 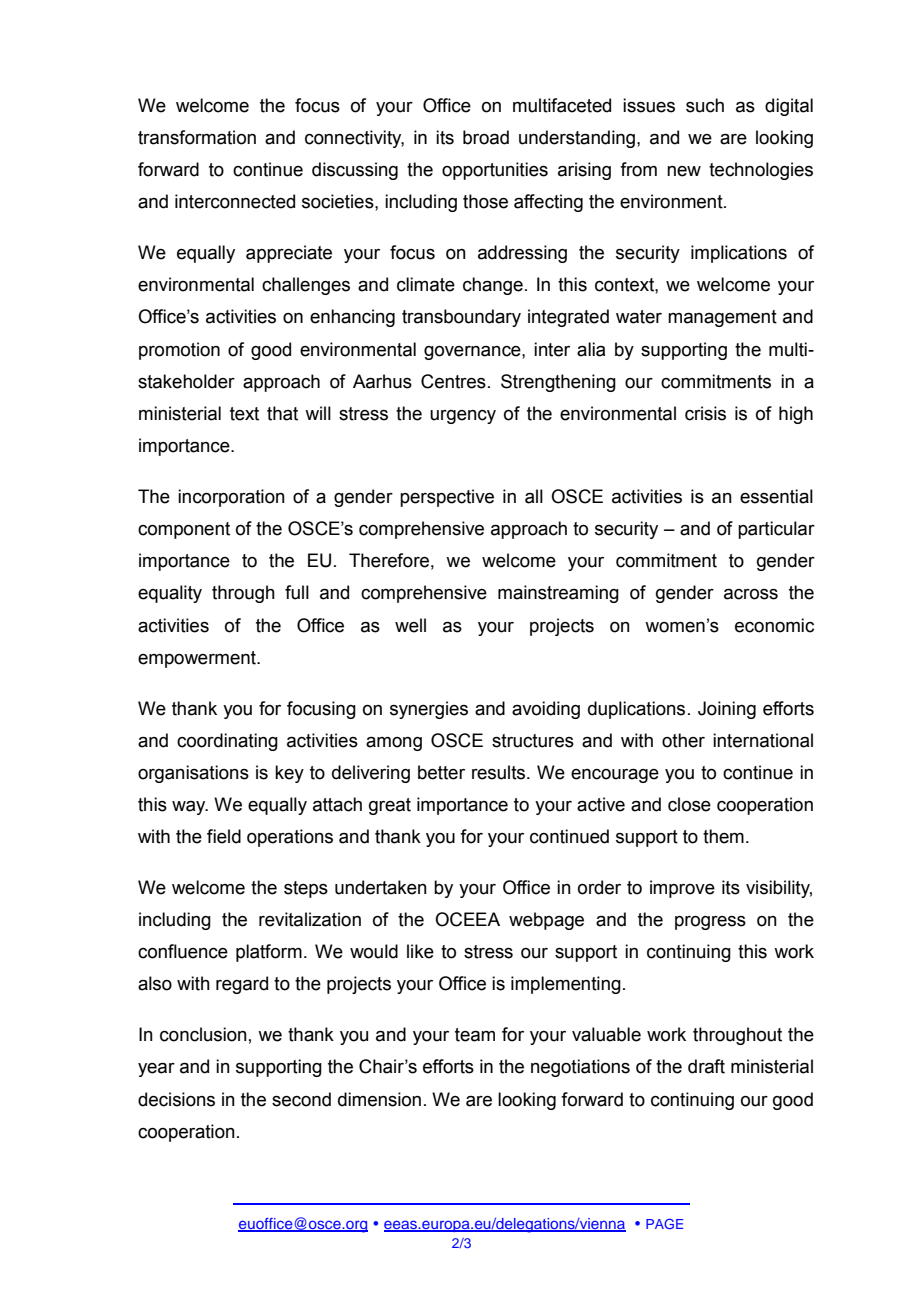 What do you see at coordinates (475, 1035) in the image?
I see `team` at bounding box center [475, 1035].
